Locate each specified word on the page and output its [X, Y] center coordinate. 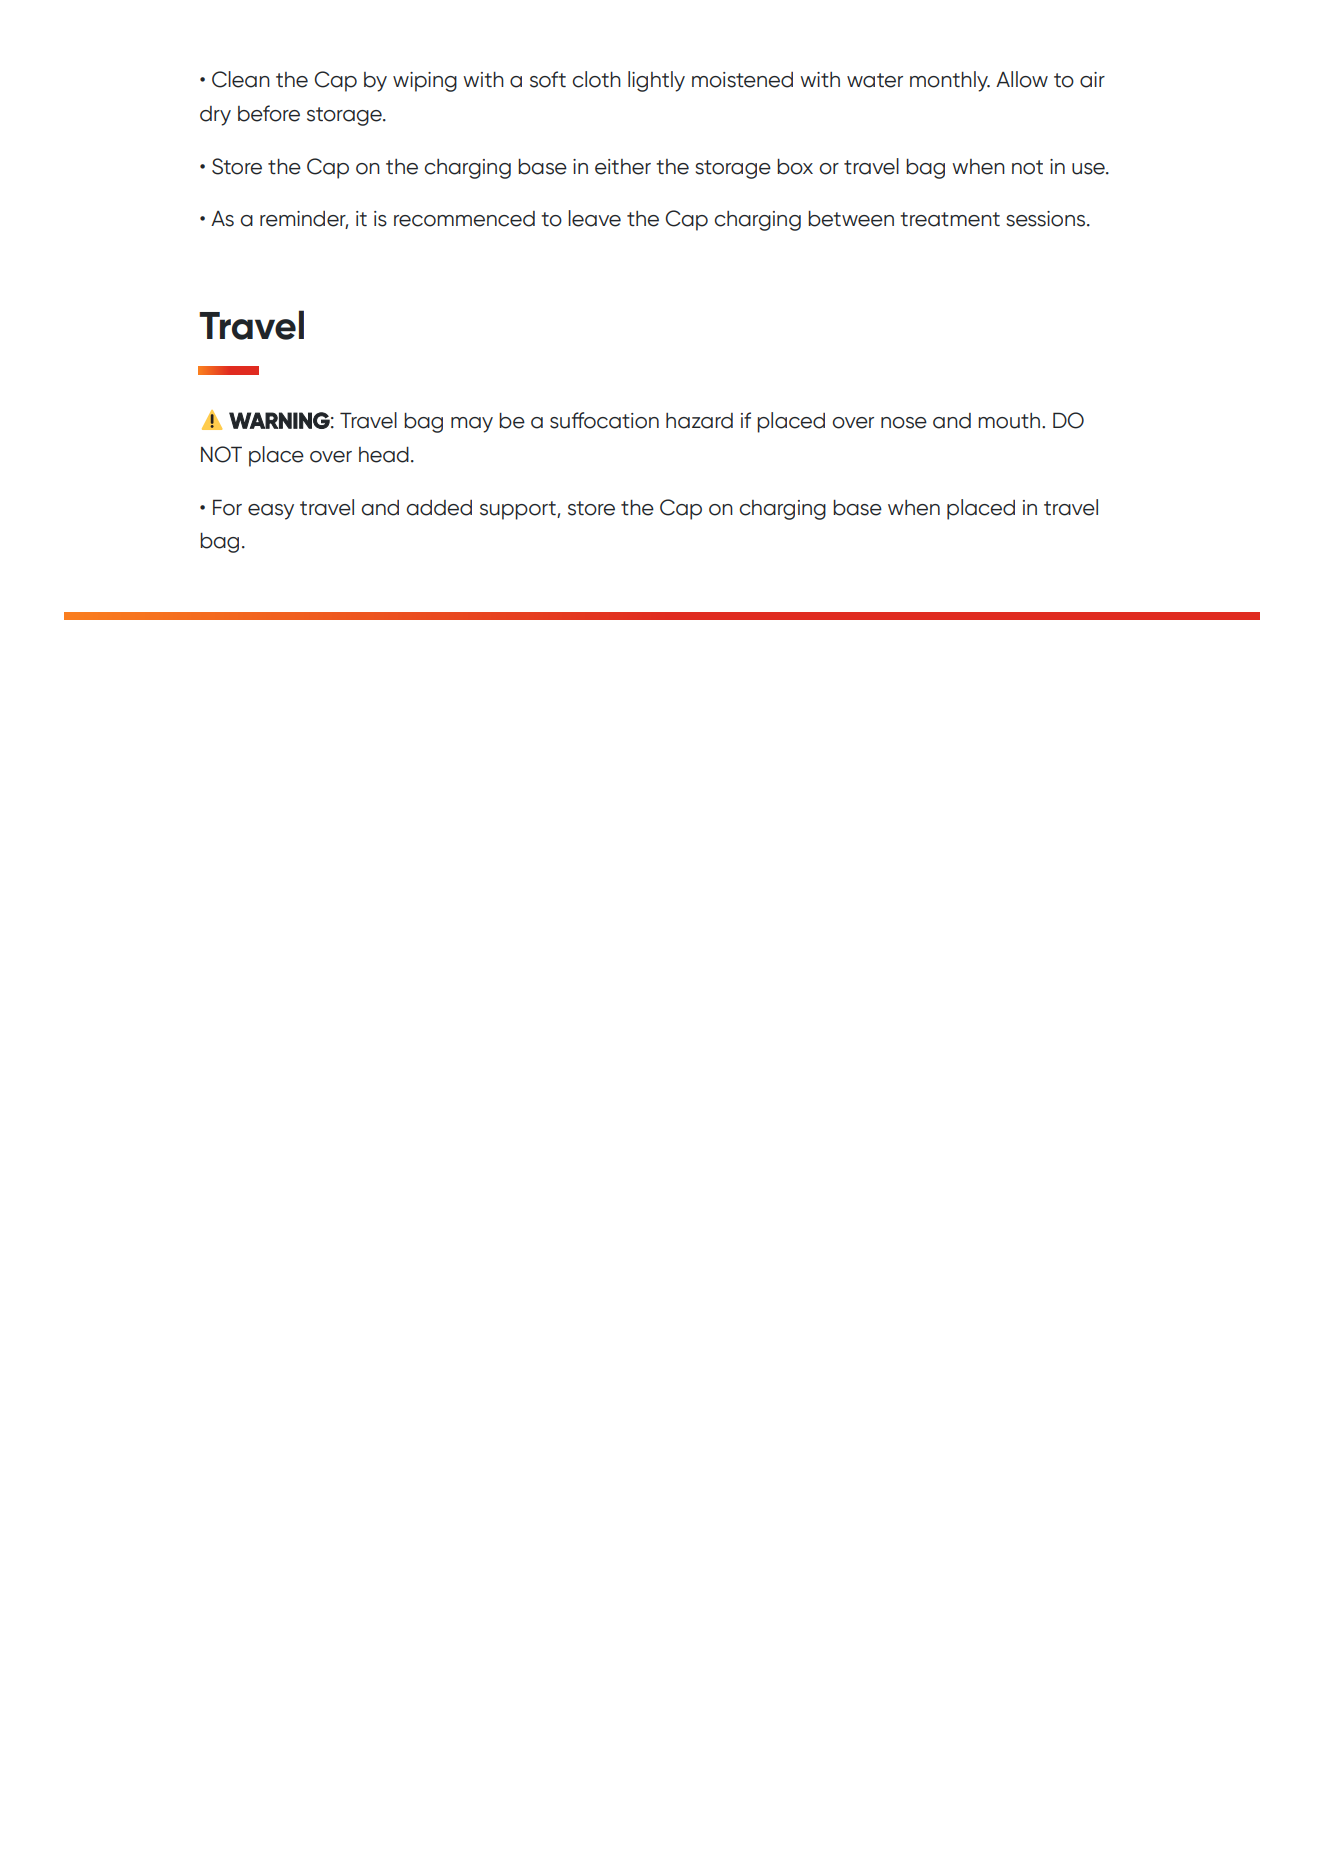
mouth [1010, 421]
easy [271, 512]
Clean [241, 79]
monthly [950, 81]
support [519, 510]
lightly [656, 81]
